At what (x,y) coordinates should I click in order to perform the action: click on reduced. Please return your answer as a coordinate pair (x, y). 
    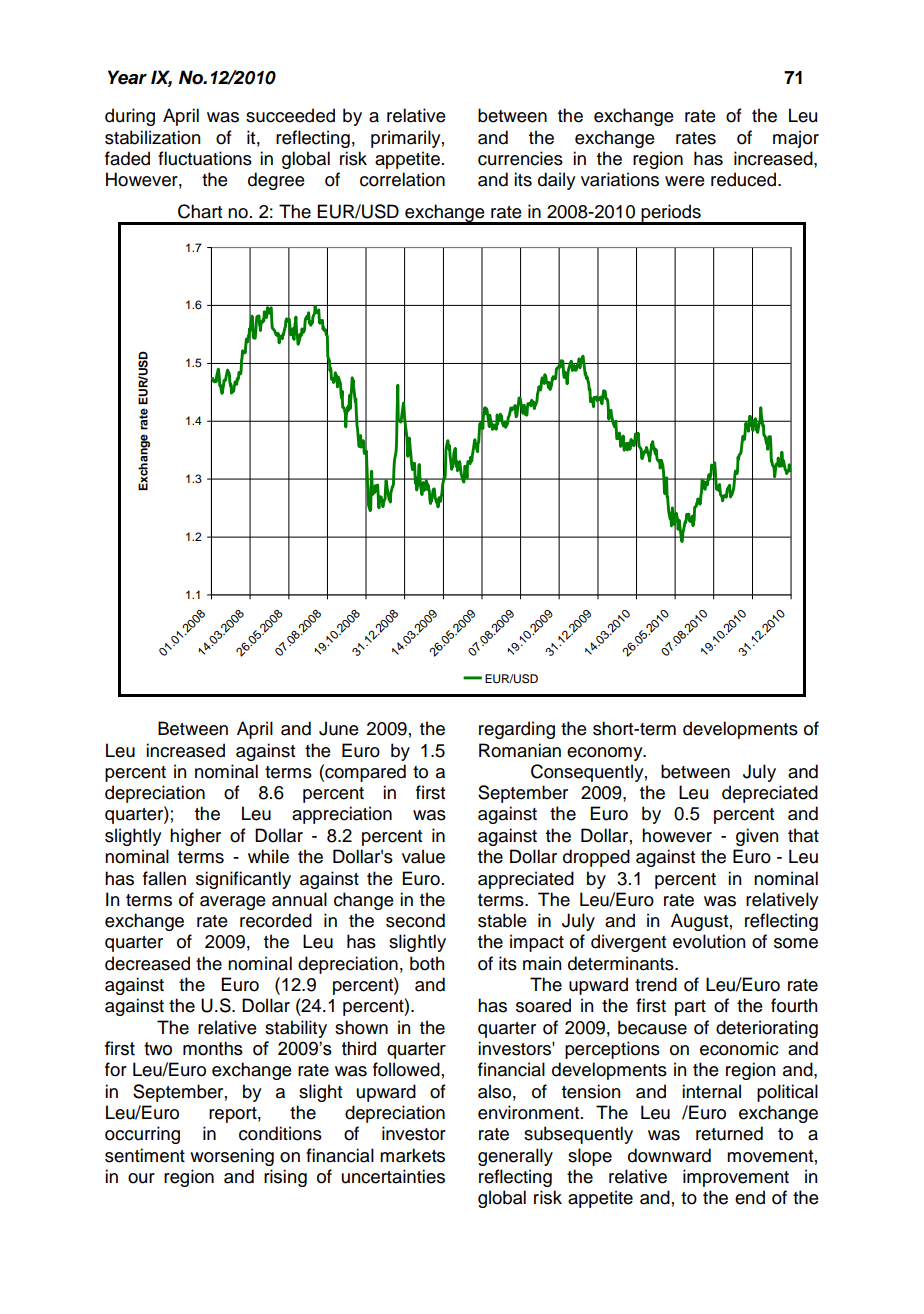
    Looking at the image, I should click on (745, 179).
